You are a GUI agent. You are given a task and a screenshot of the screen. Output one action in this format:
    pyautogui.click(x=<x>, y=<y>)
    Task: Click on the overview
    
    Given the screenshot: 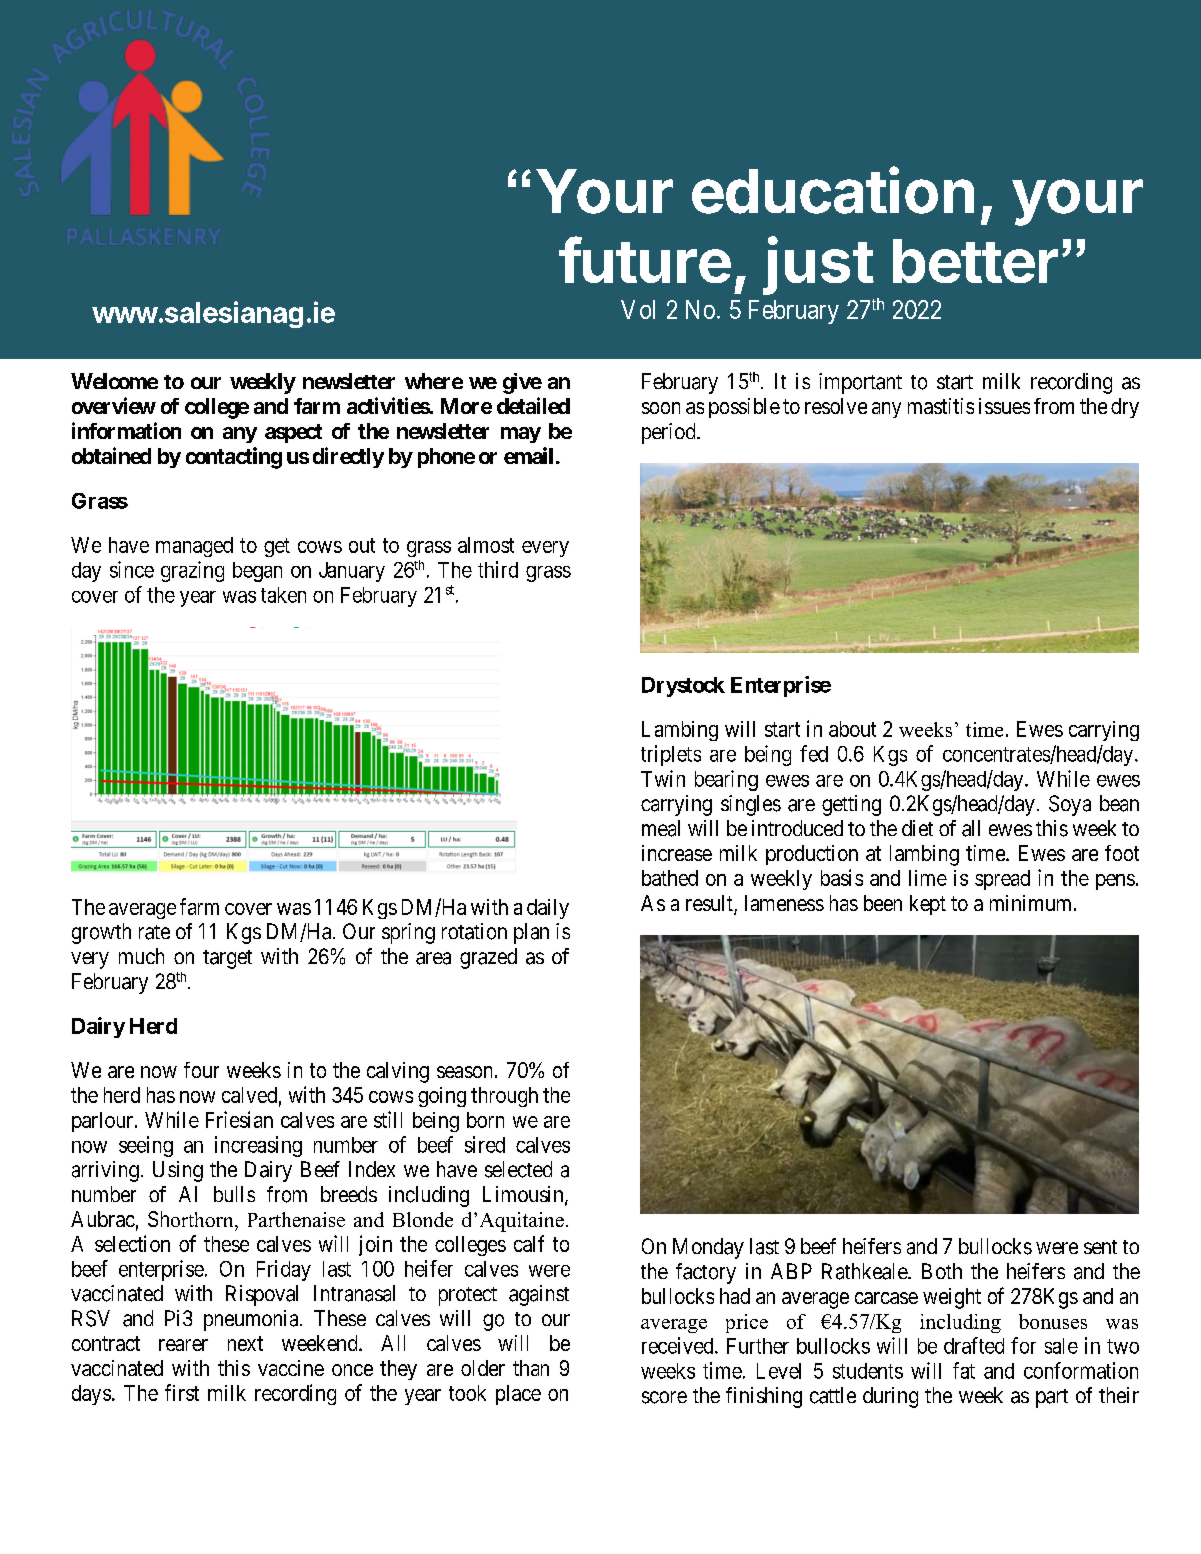 What is the action you would take?
    pyautogui.click(x=114, y=405)
